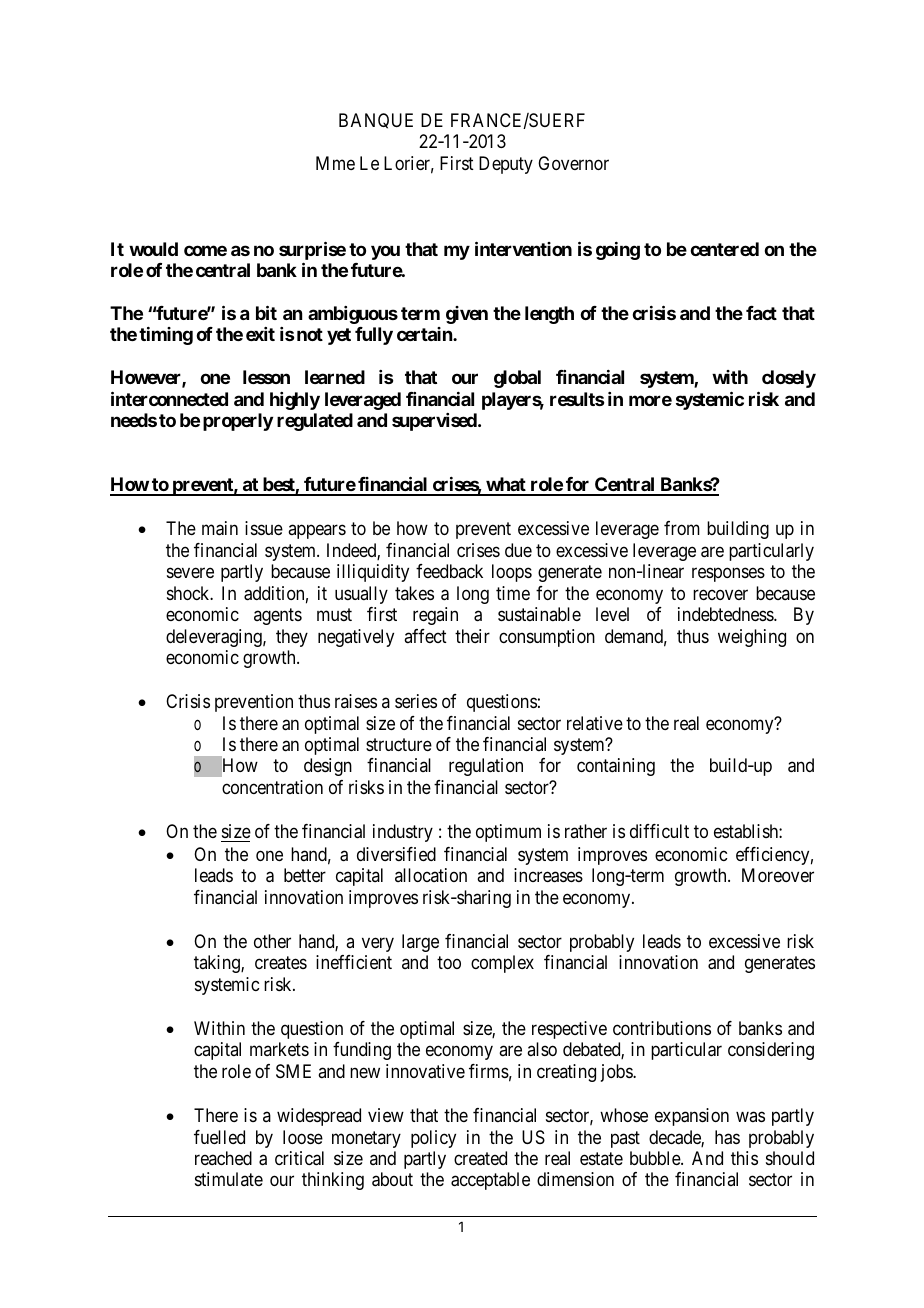 The width and height of the document is (924, 1308). I want to click on created, so click(480, 1158).
